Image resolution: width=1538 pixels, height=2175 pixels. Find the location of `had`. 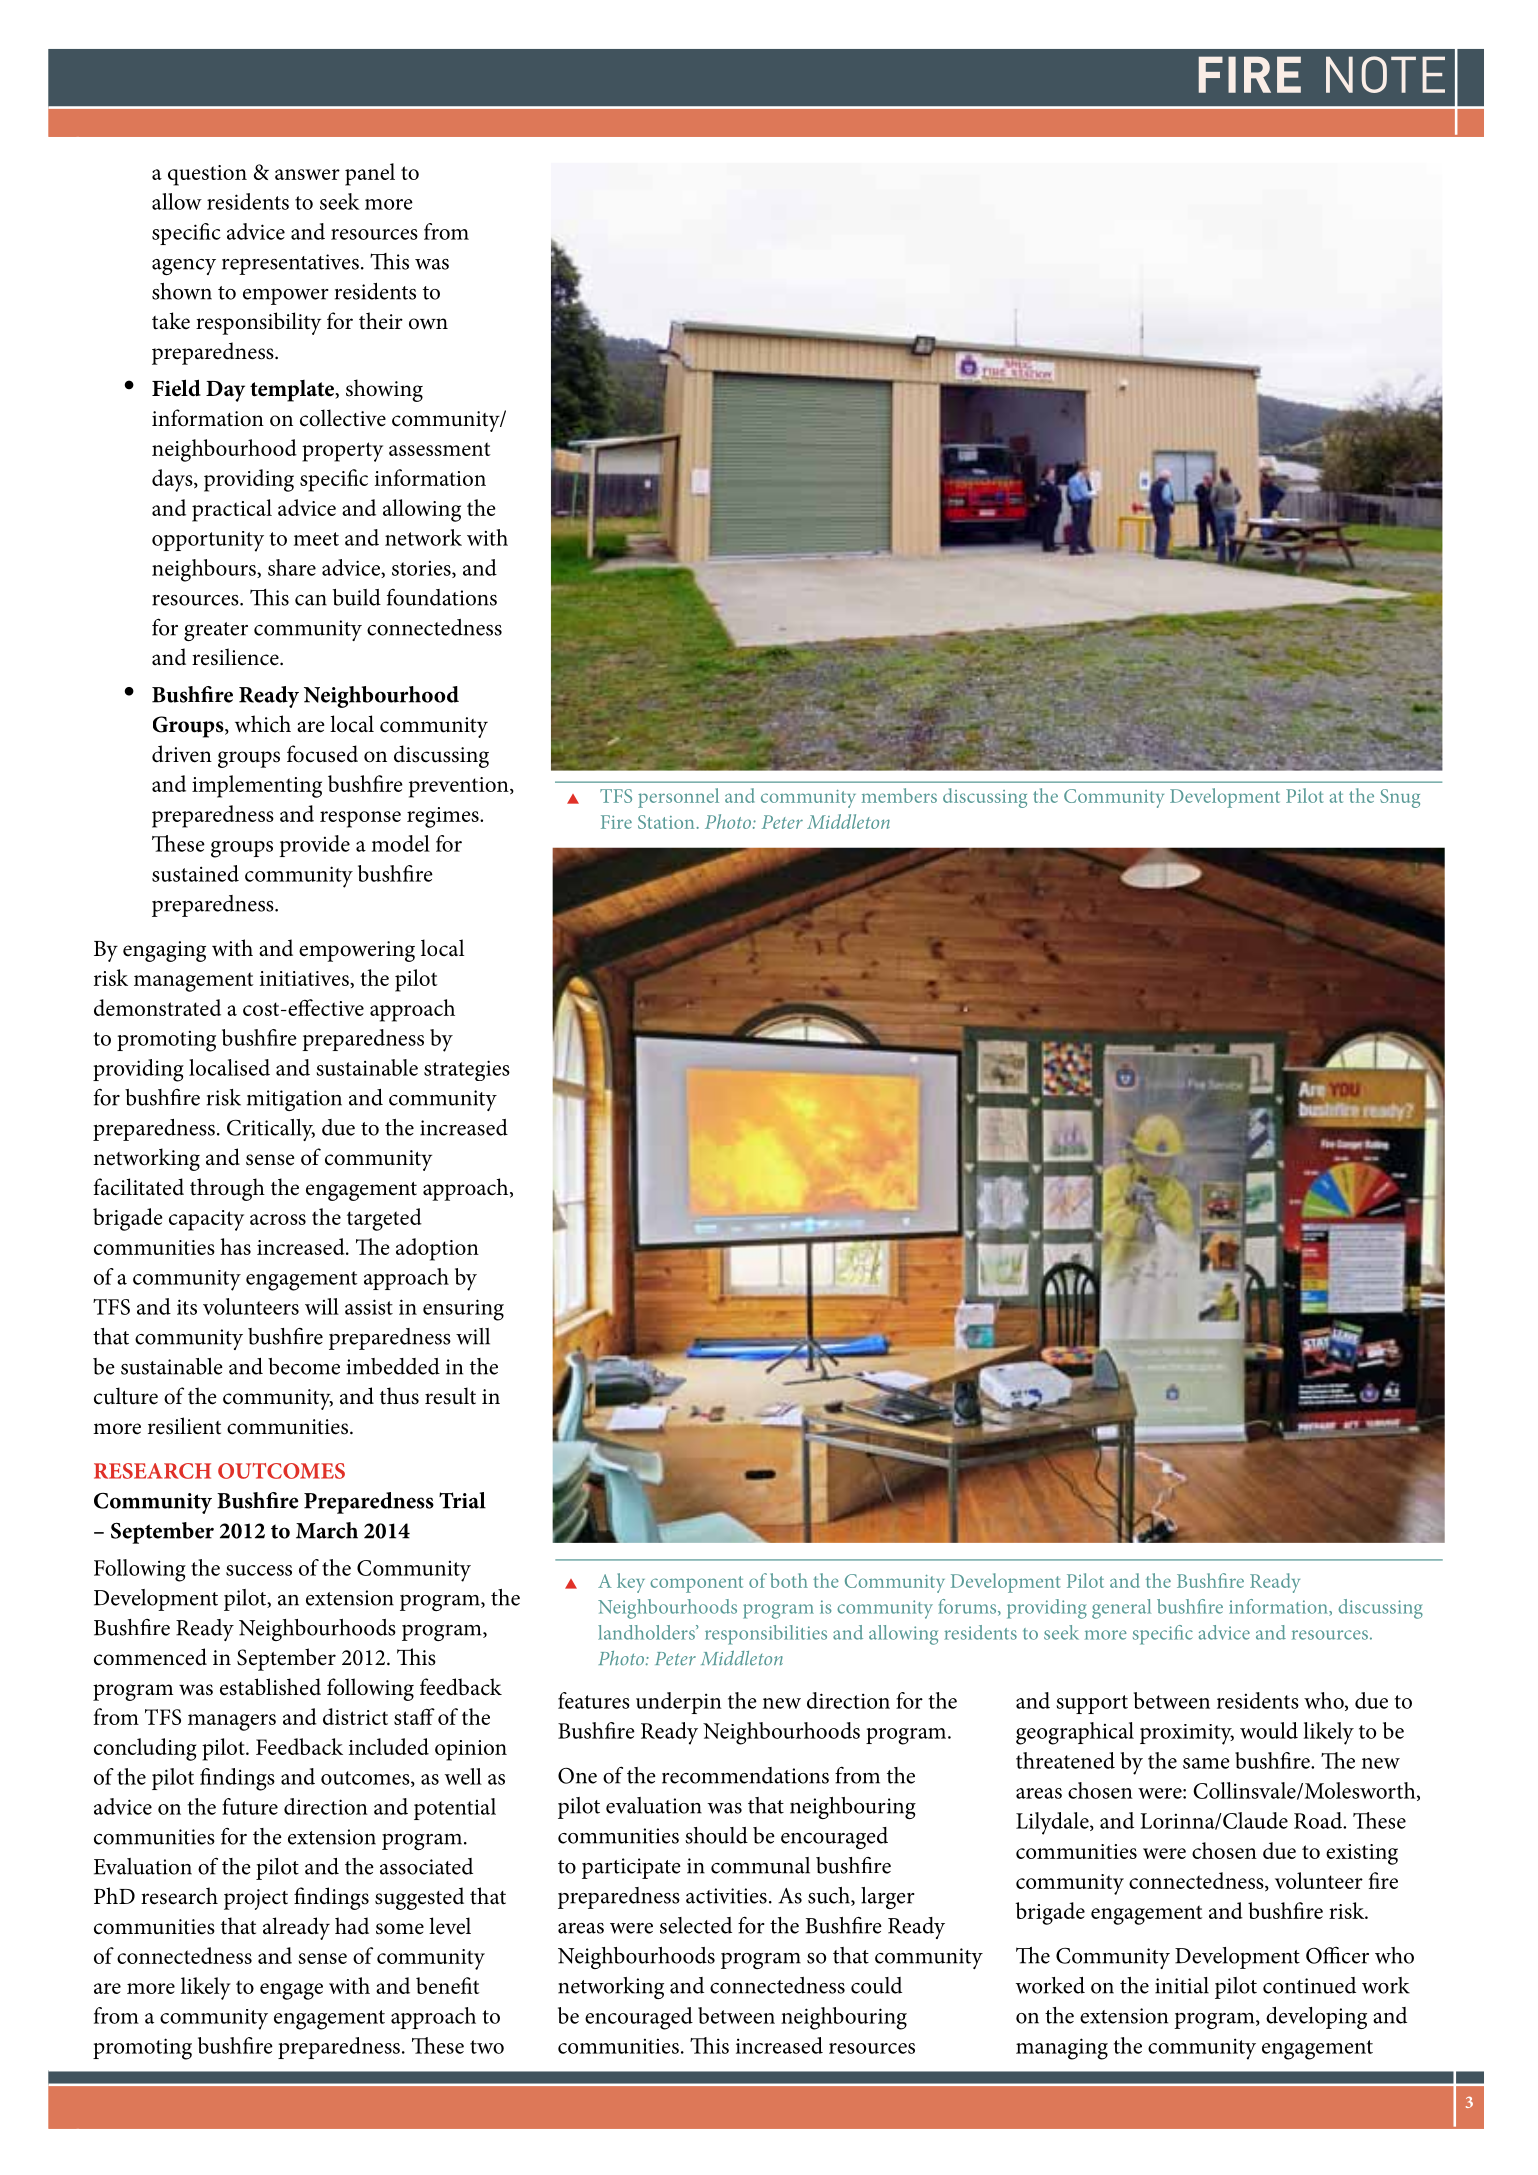

had is located at coordinates (352, 1926).
